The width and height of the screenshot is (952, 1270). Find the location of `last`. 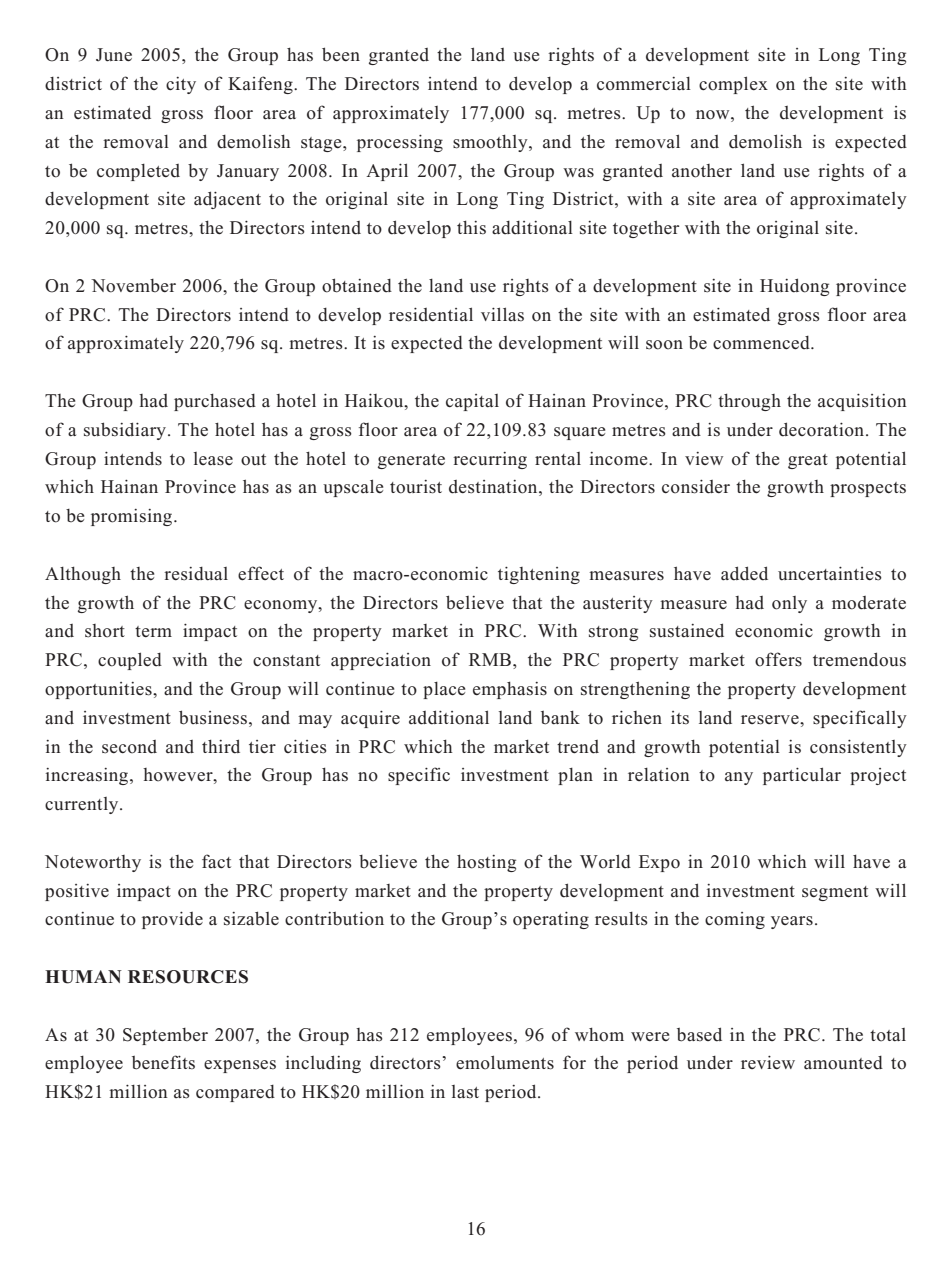

last is located at coordinates (465, 1092).
